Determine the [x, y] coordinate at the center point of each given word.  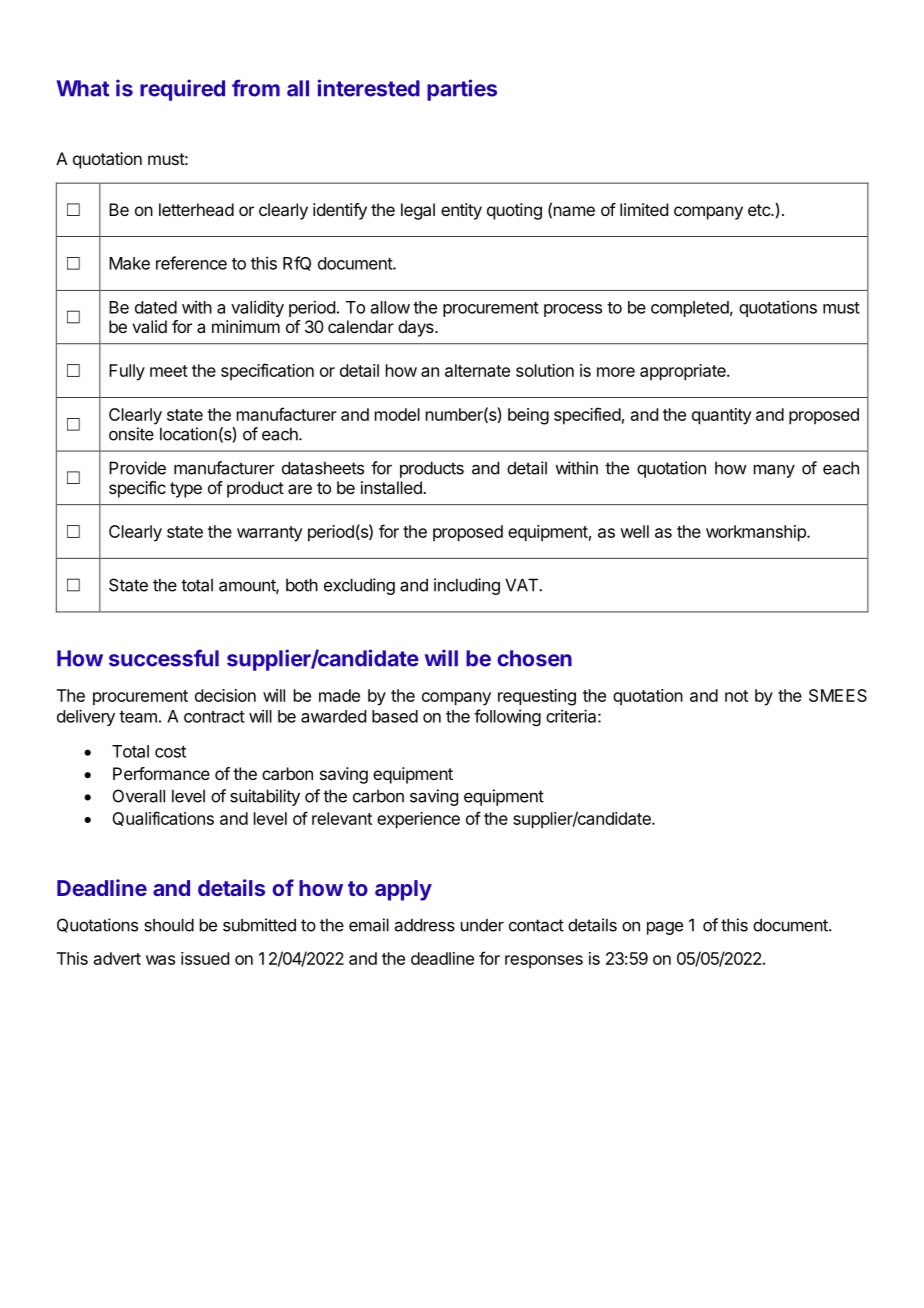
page [665, 928]
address [425, 925]
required [182, 90]
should [169, 925]
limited [644, 209]
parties [462, 90]
